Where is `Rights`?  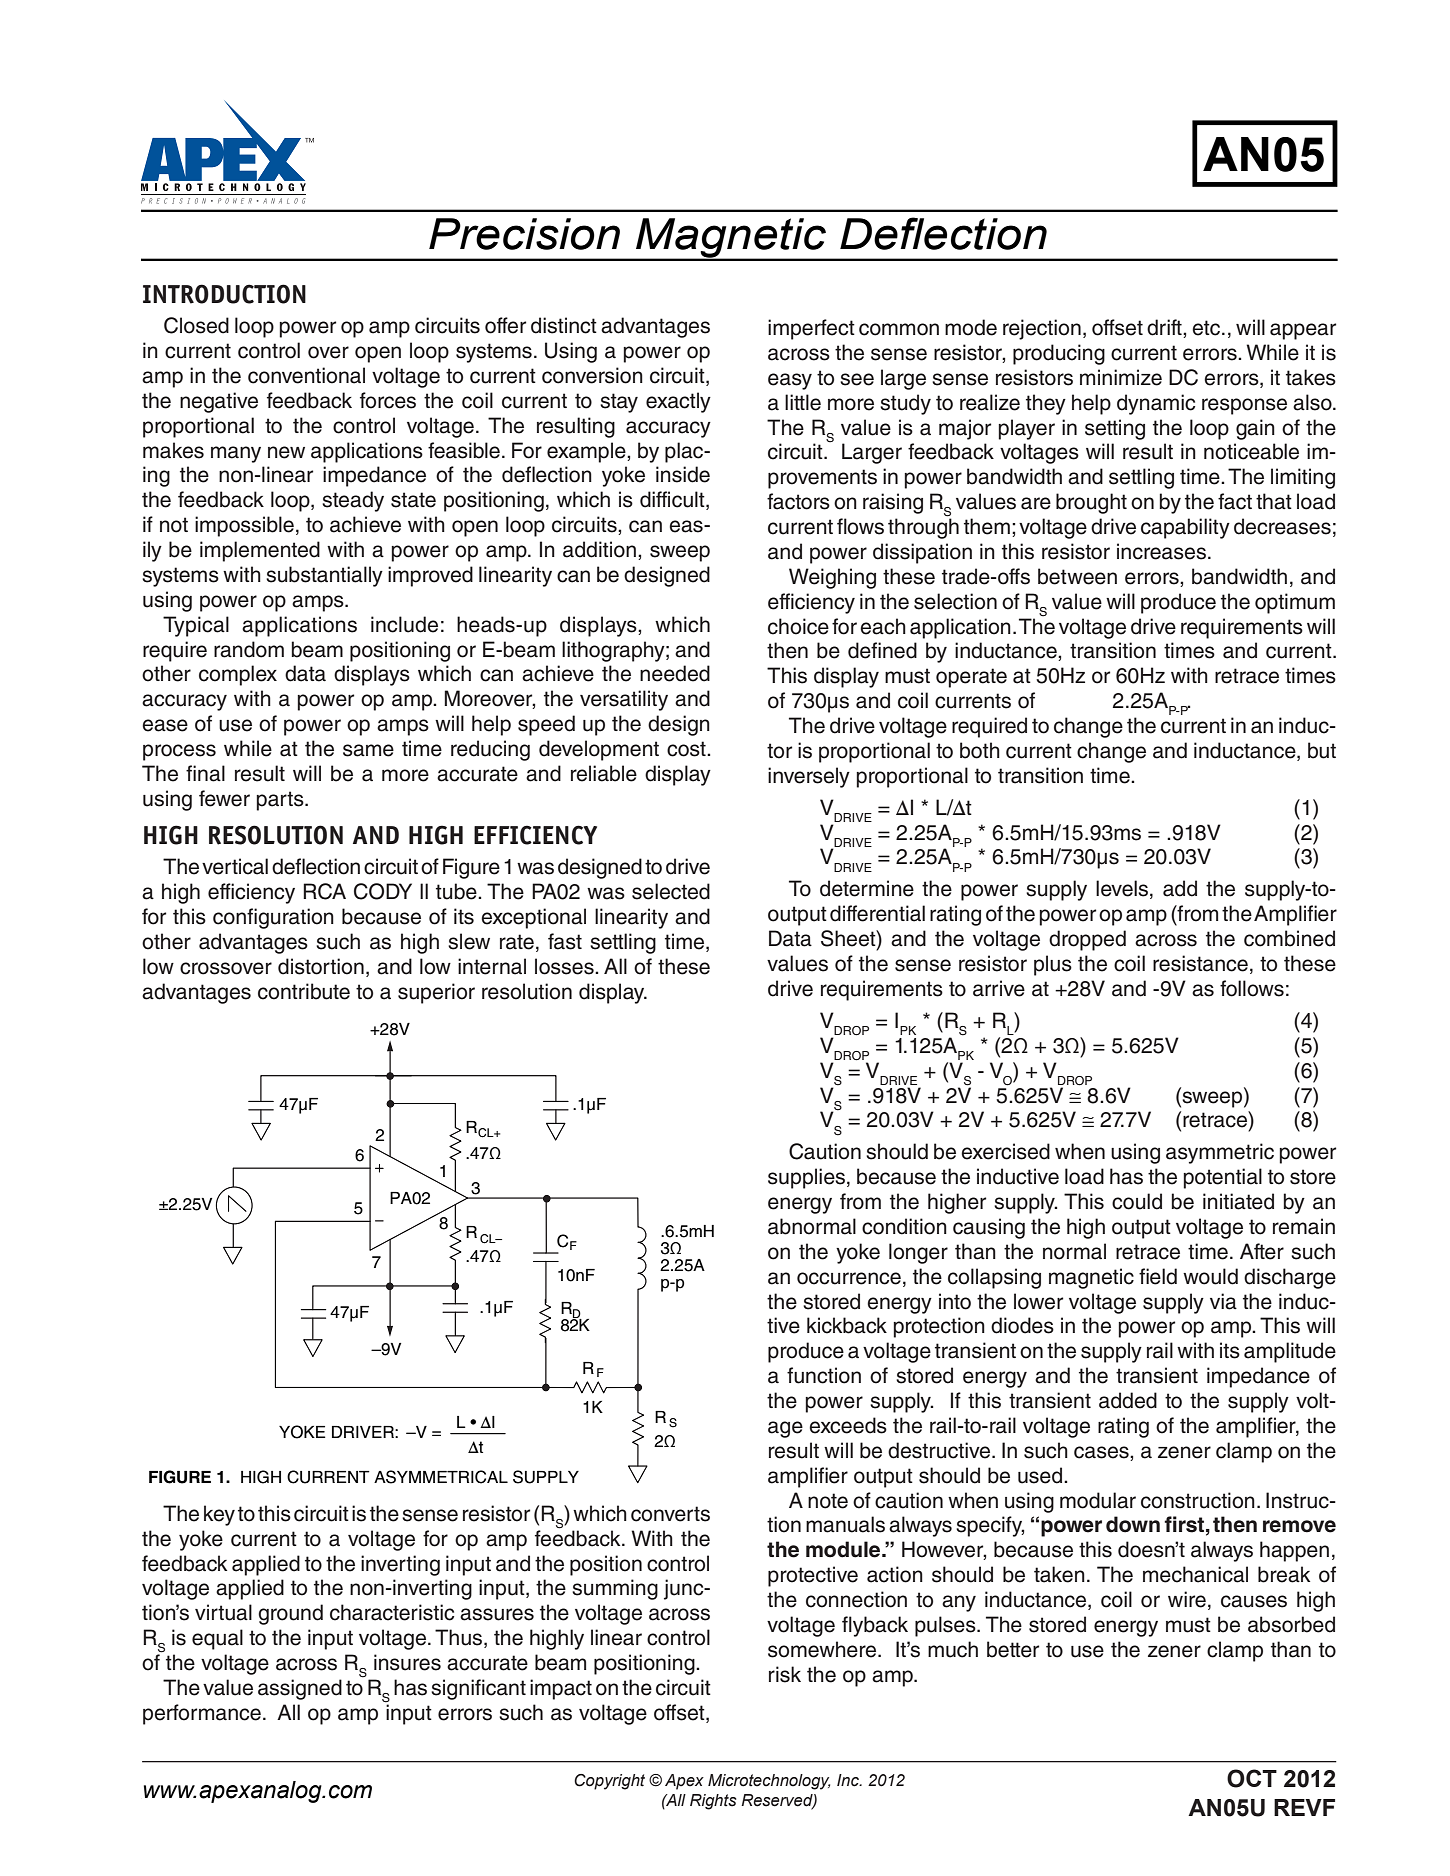
Rights is located at coordinates (713, 1802).
